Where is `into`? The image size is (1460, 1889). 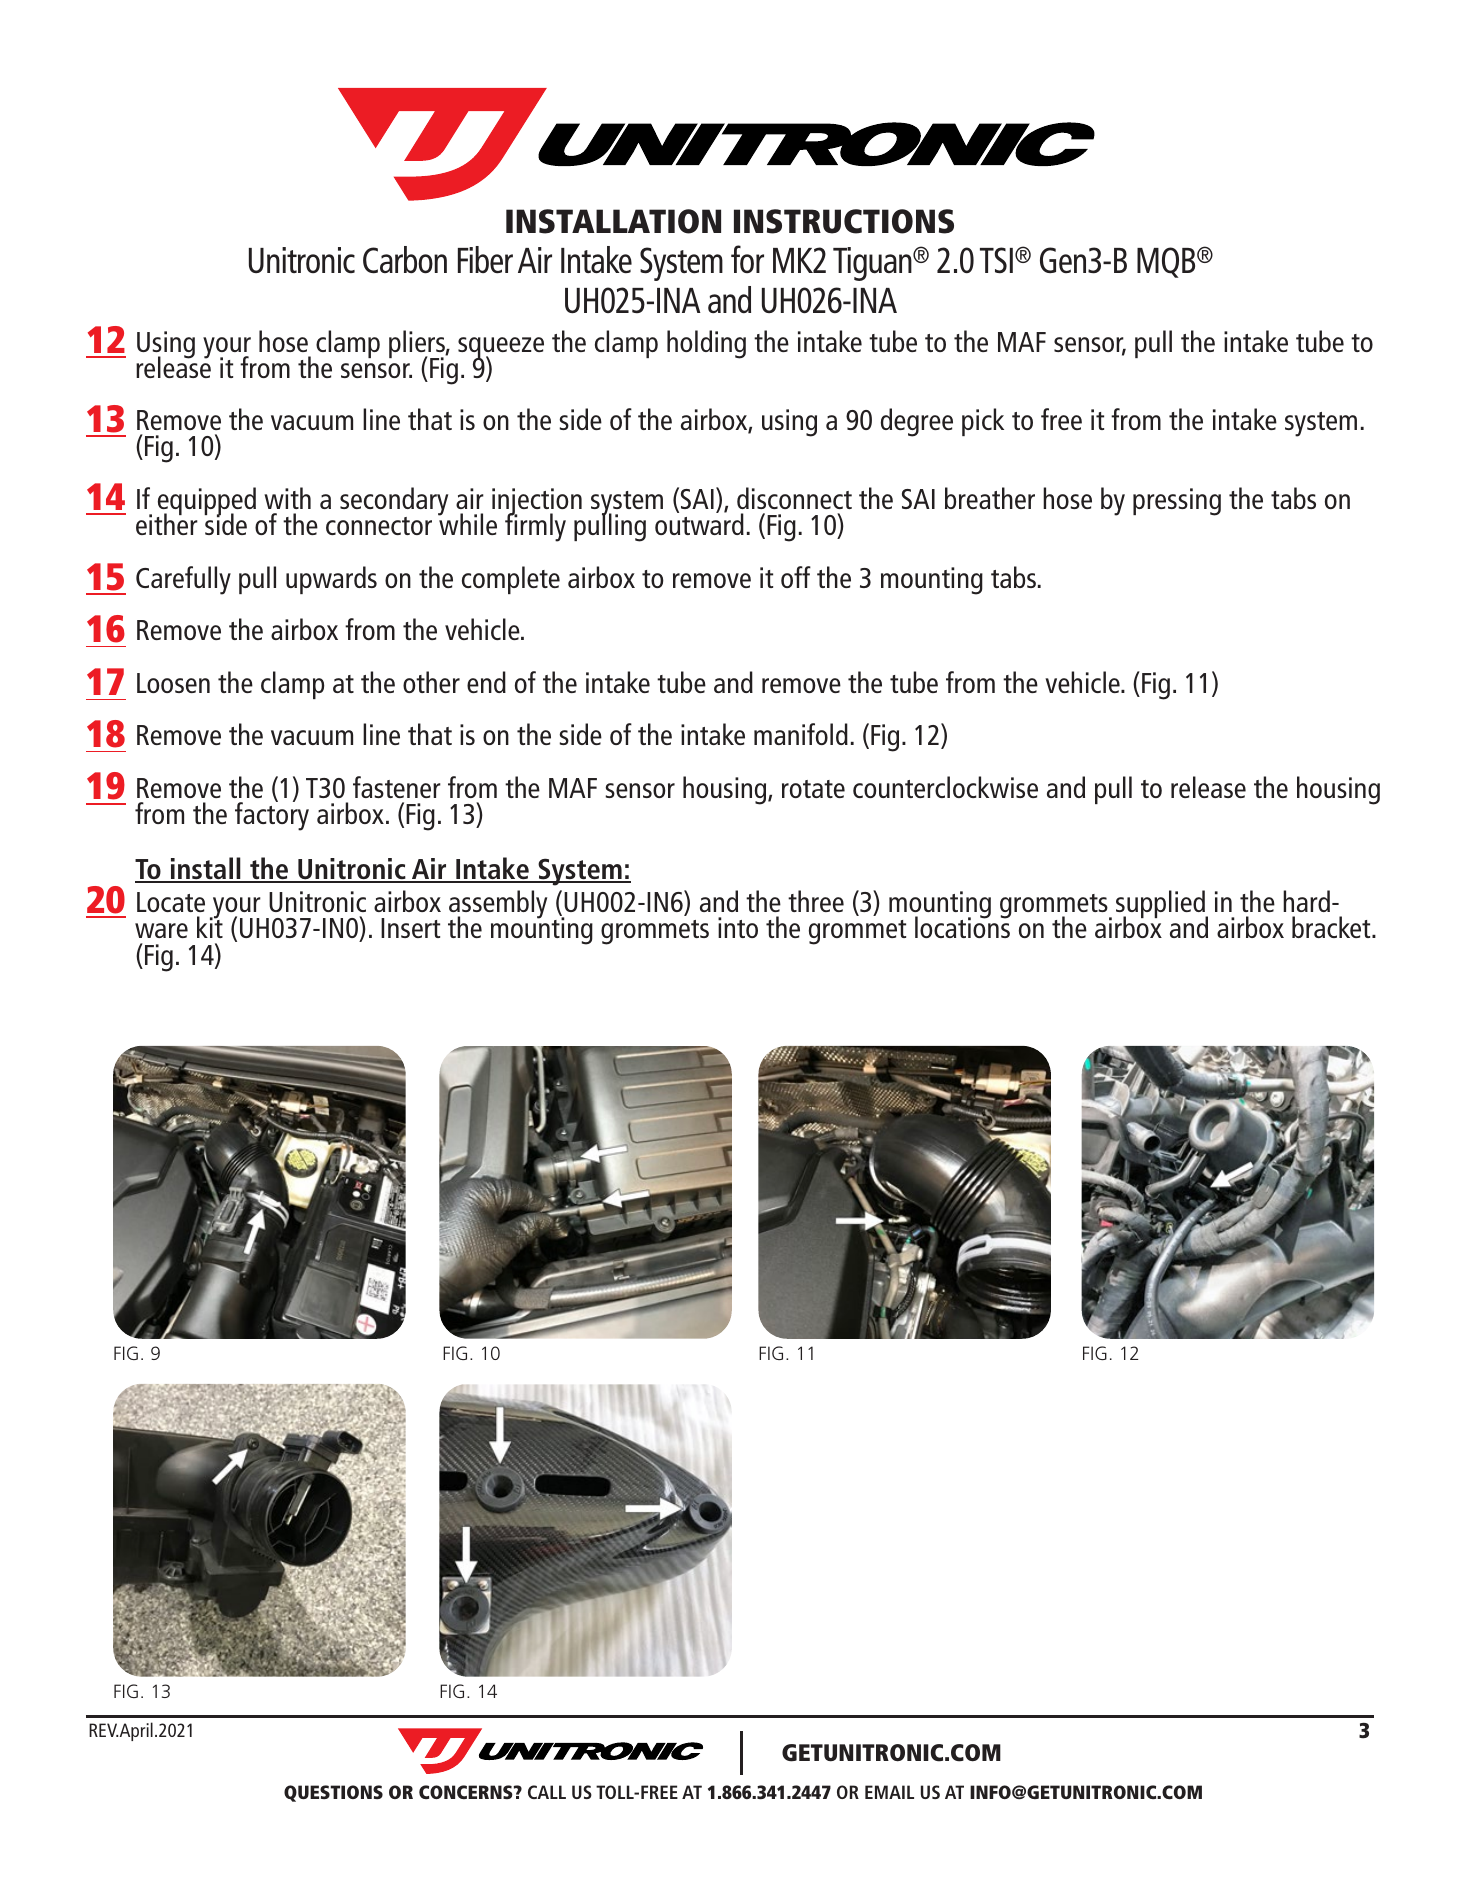 into is located at coordinates (738, 927).
